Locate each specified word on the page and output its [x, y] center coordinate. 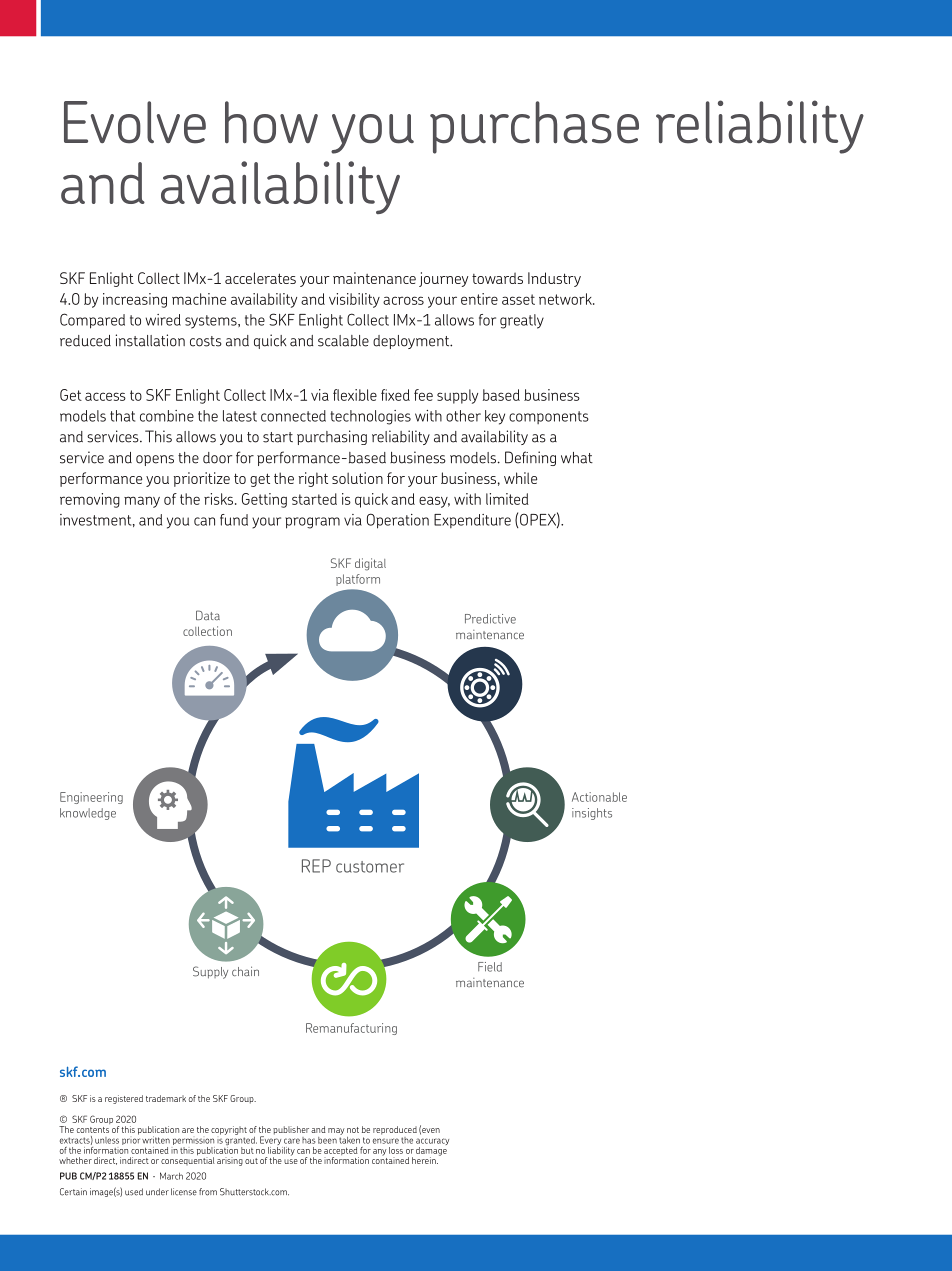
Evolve [135, 122]
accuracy [432, 1143]
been [327, 1140]
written [156, 1140]
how [271, 122]
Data [208, 615]
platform [358, 580]
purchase [534, 127]
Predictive [490, 619]
